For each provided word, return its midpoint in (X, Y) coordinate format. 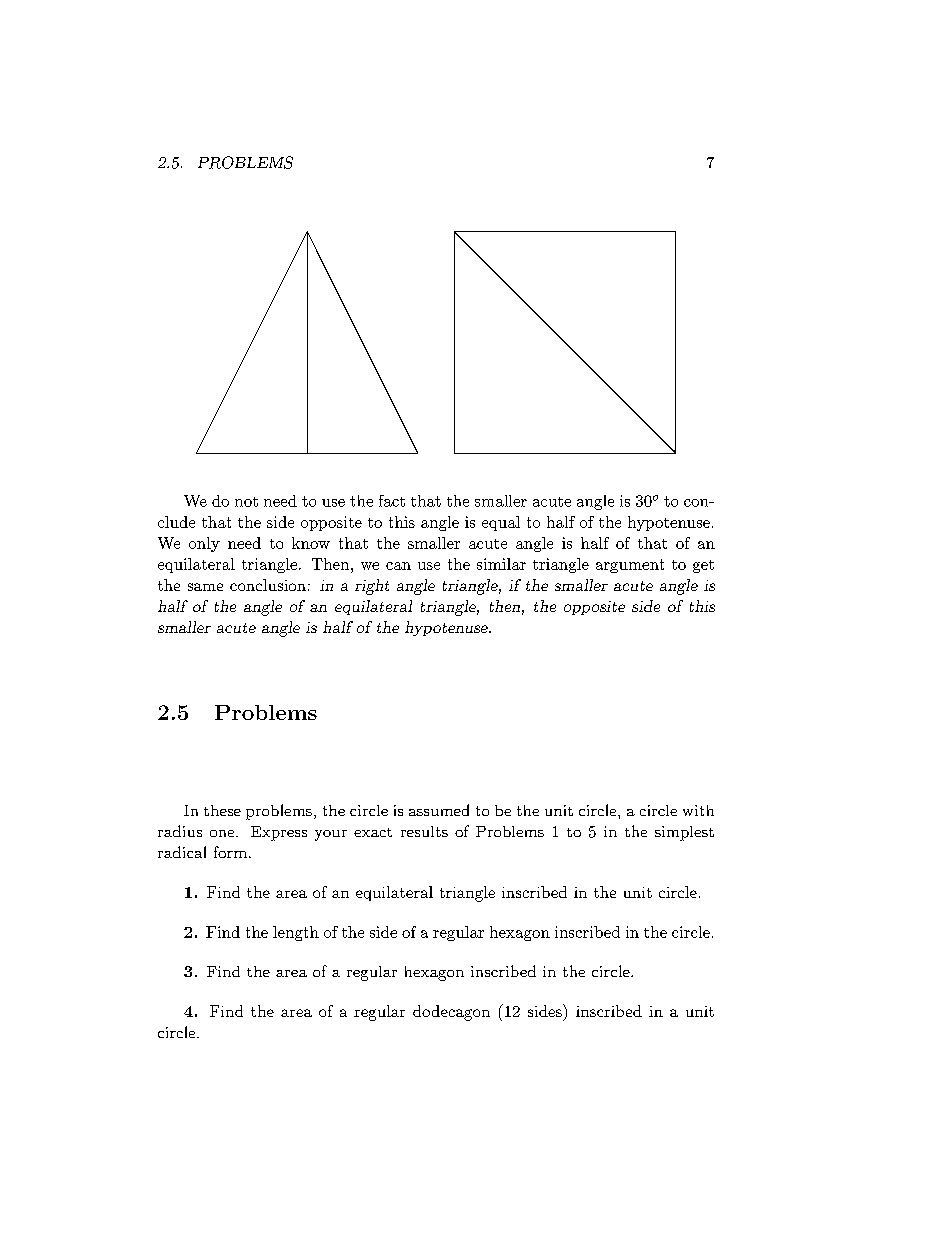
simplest (684, 833)
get (703, 566)
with (698, 810)
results (424, 831)
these (222, 810)
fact (392, 501)
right (372, 587)
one (223, 833)
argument (630, 566)
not (246, 502)
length (296, 933)
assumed (439, 810)
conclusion (268, 585)
